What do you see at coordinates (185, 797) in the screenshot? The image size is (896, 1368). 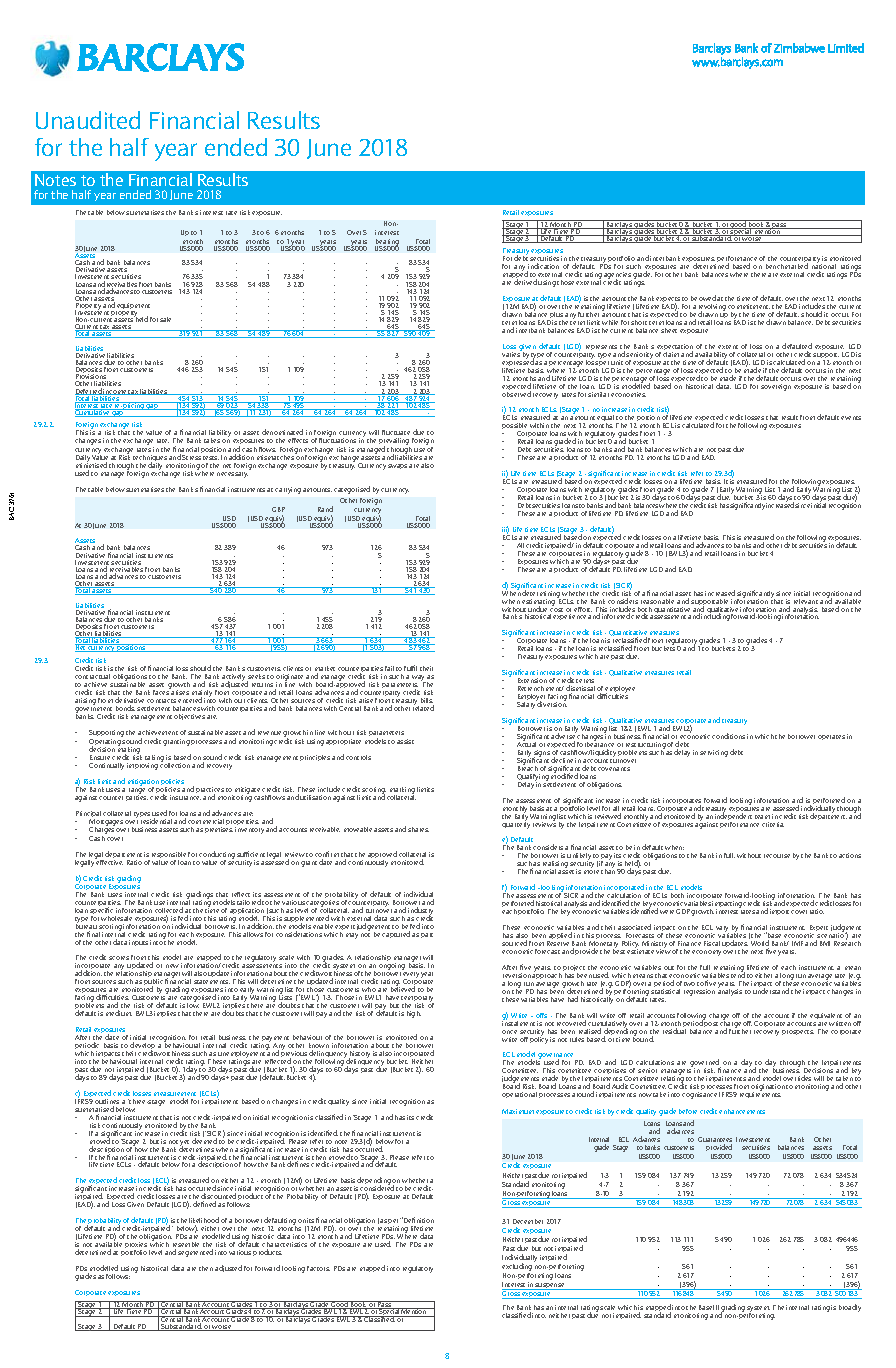 I see `insurance` at bounding box center [185, 797].
